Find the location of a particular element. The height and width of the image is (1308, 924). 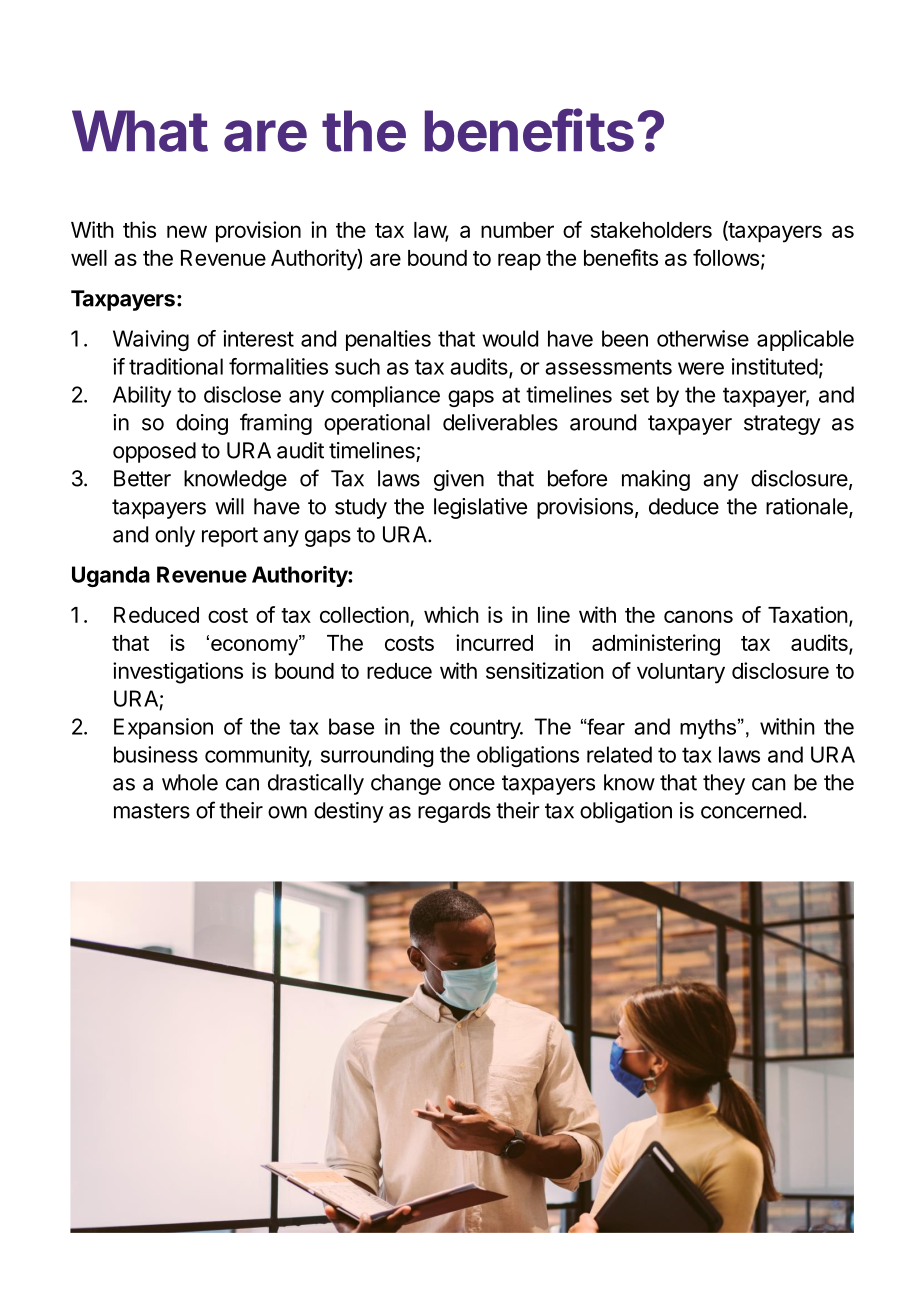

investigations is located at coordinates (178, 673).
